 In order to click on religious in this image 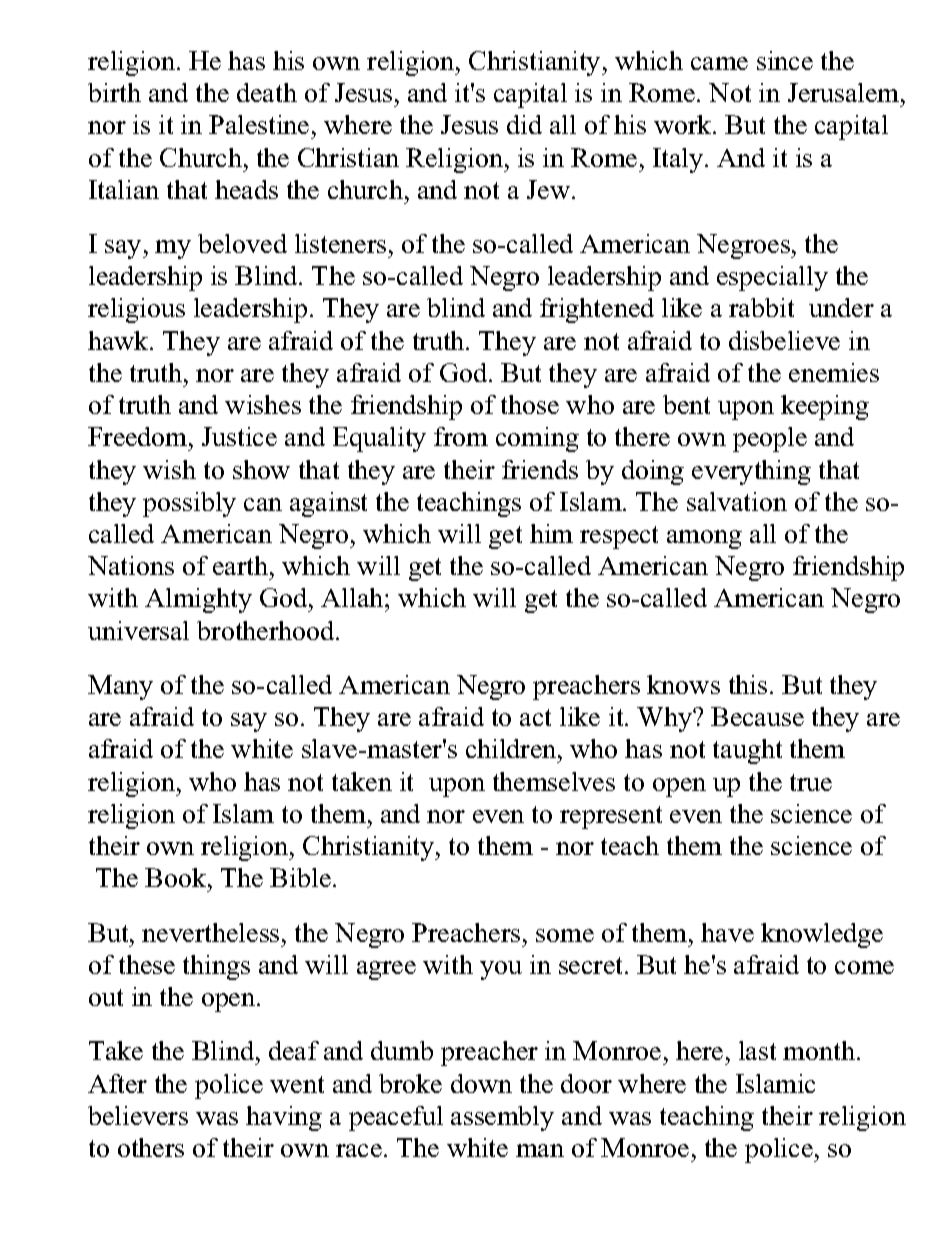, I will do `click(136, 310)`.
